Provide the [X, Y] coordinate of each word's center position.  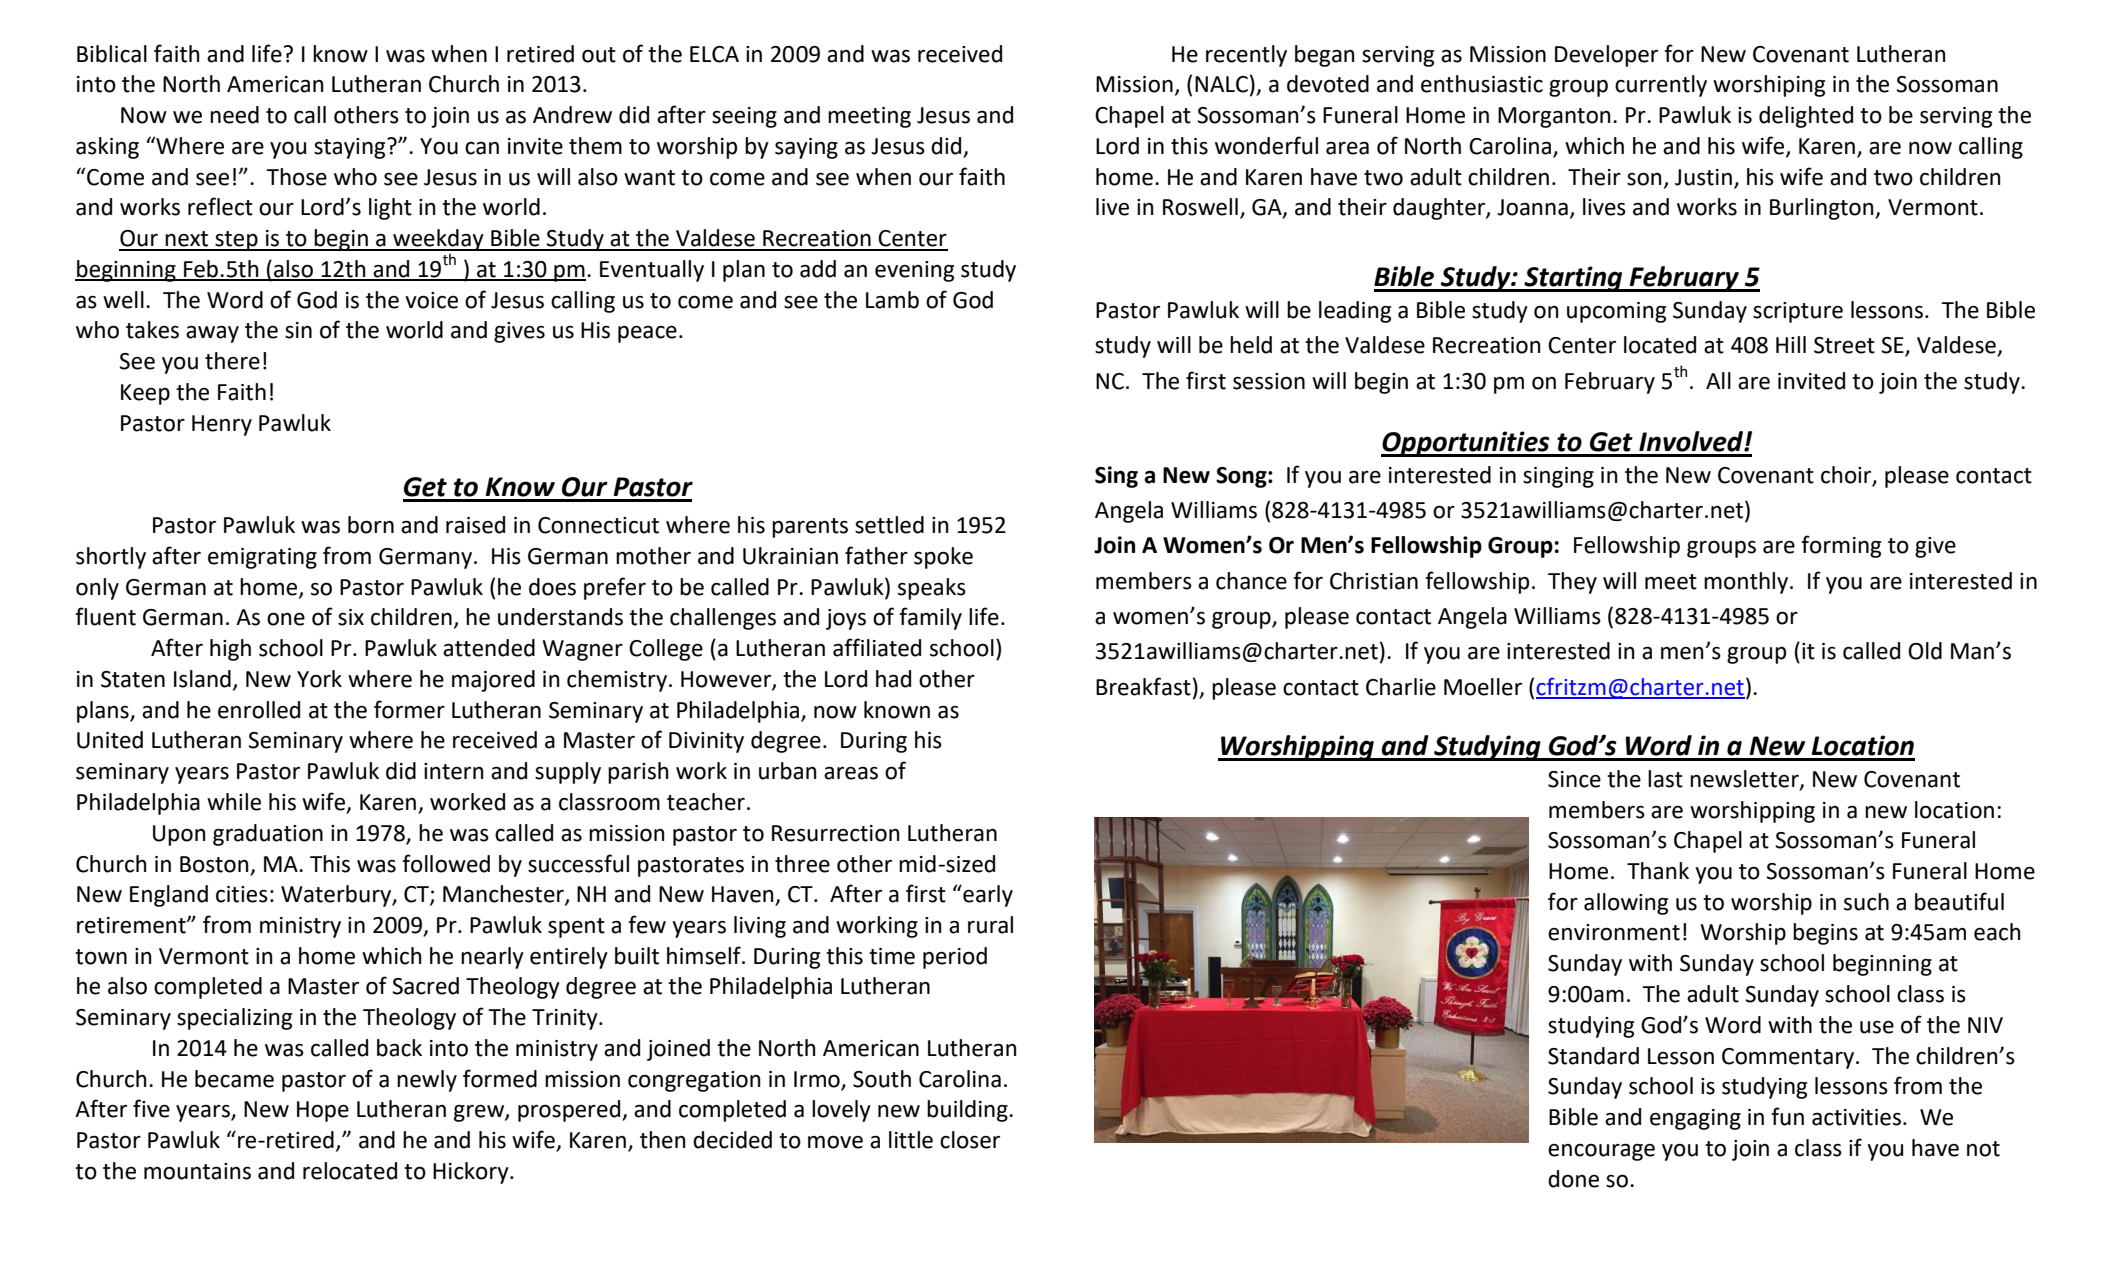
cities [242, 894]
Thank [1658, 871]
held [1251, 345]
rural [990, 925]
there [232, 361]
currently [1661, 86]
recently [1246, 56]
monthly [1747, 583]
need [234, 115]
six [351, 617]
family [930, 618]
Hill [1791, 344]
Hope [323, 1111]
